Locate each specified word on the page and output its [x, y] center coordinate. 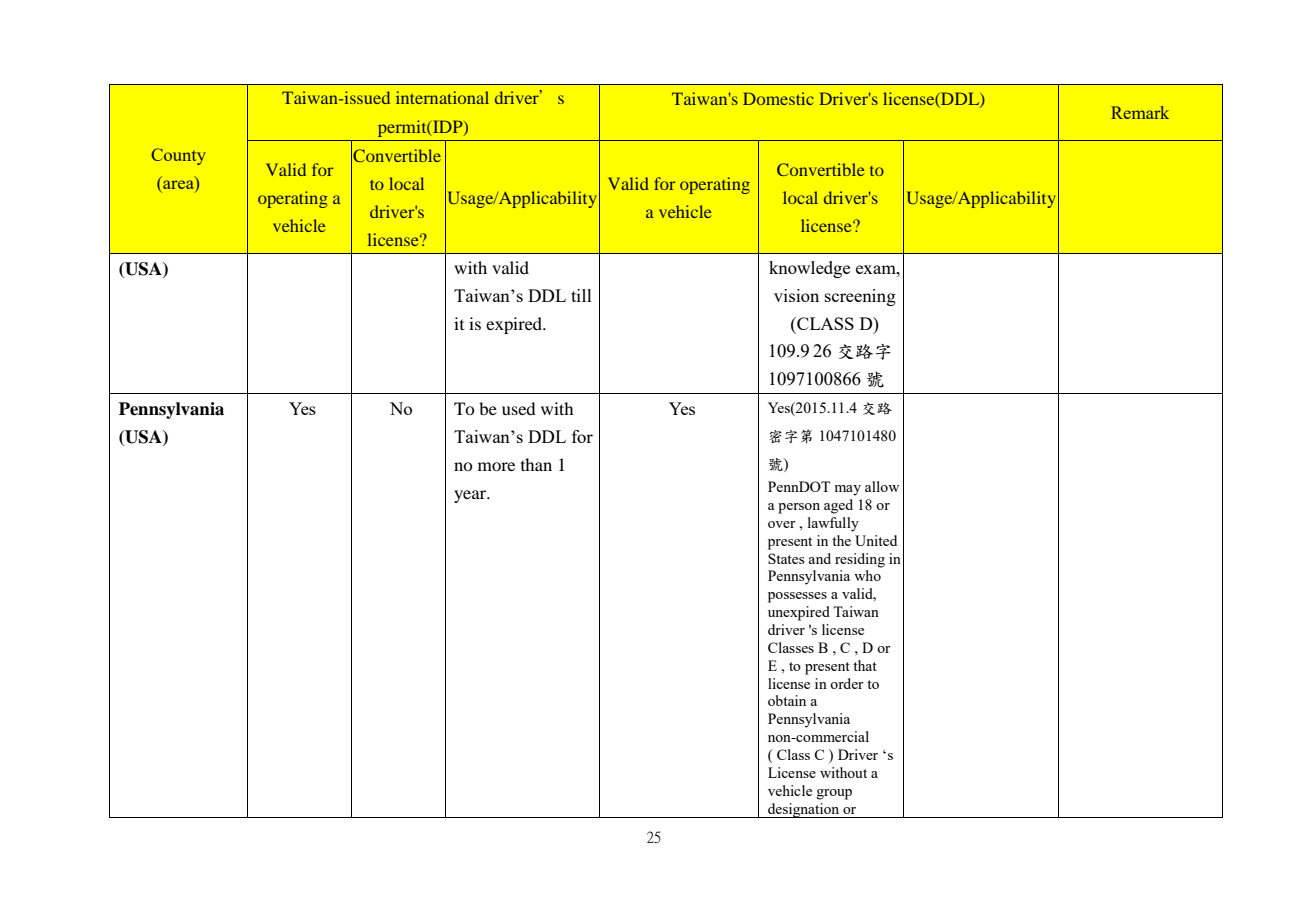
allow [882, 486]
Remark [1140, 112]
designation [804, 810]
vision [796, 295]
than [536, 464]
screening [860, 297]
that [865, 665]
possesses [797, 597]
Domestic [778, 98]
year [471, 496]
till [581, 295]
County [178, 156]
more [496, 466]
